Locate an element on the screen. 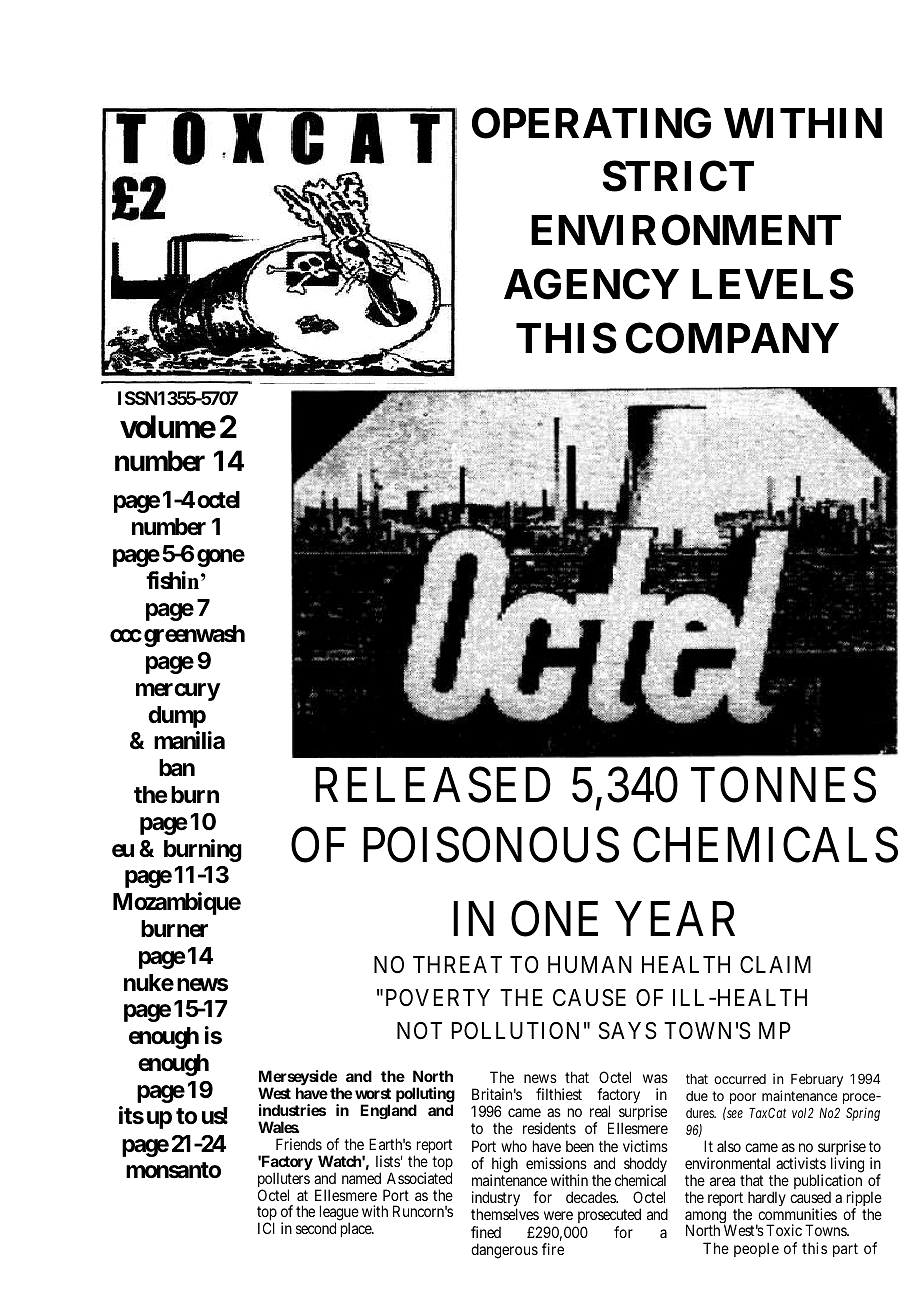  RELEASED is located at coordinates (433, 785).
